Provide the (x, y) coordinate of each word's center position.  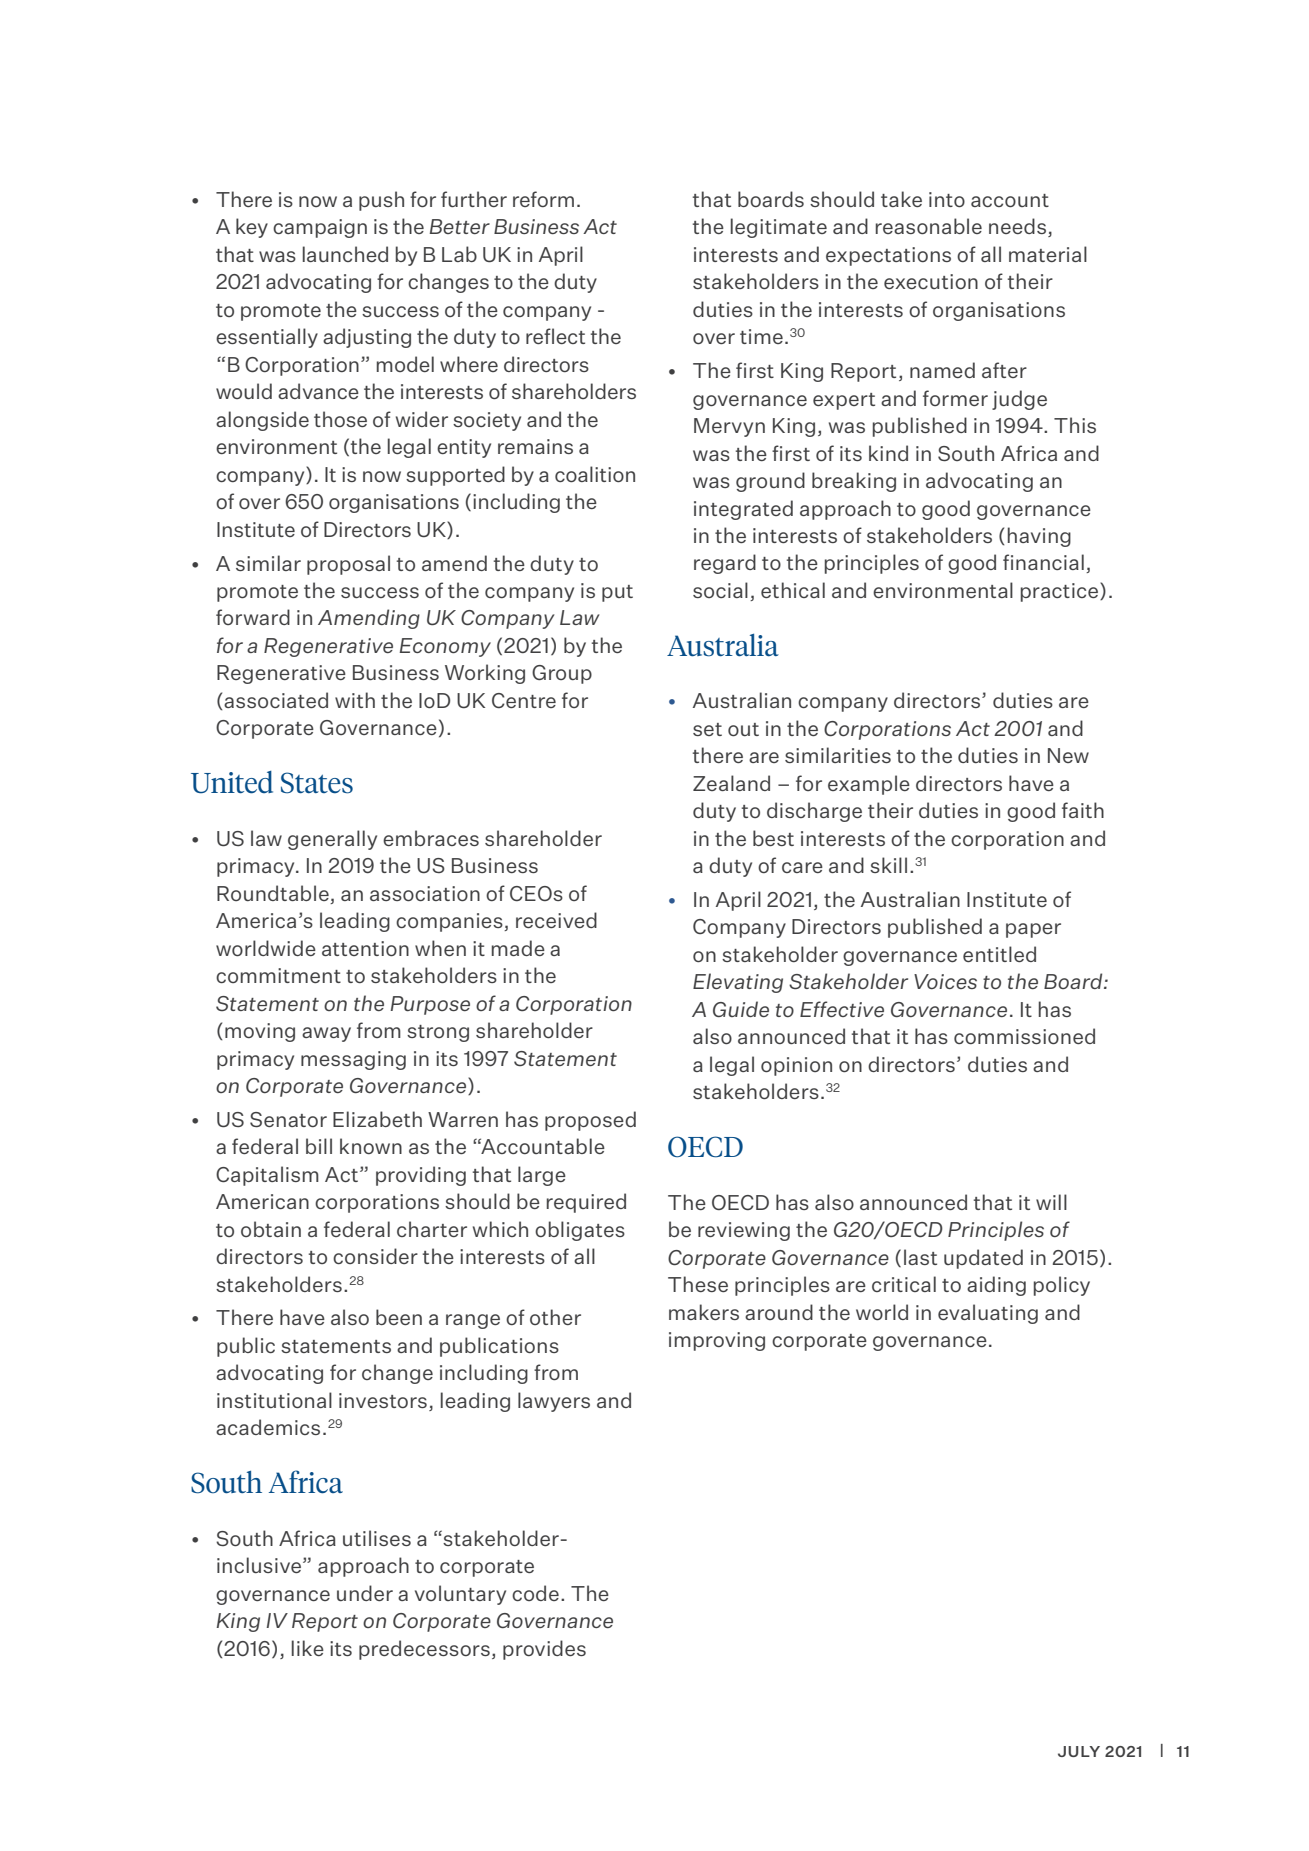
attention (365, 948)
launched (345, 254)
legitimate (779, 228)
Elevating (738, 983)
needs (1017, 226)
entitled (999, 954)
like (308, 1648)
